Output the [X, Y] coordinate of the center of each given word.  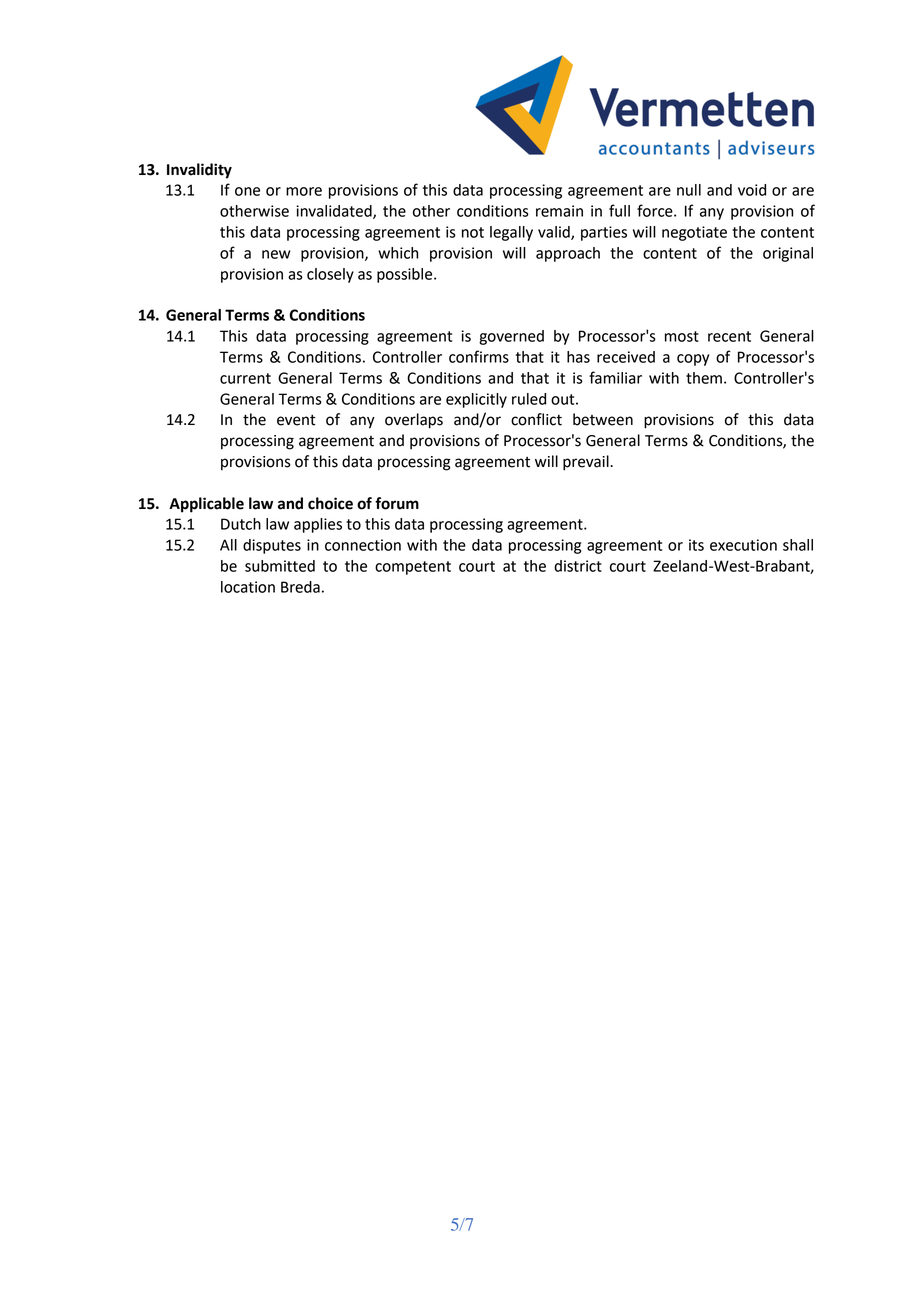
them [704, 378]
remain [559, 211]
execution [743, 545]
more [304, 191]
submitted [280, 566]
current [245, 378]
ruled [529, 399]
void [752, 190]
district [578, 566]
